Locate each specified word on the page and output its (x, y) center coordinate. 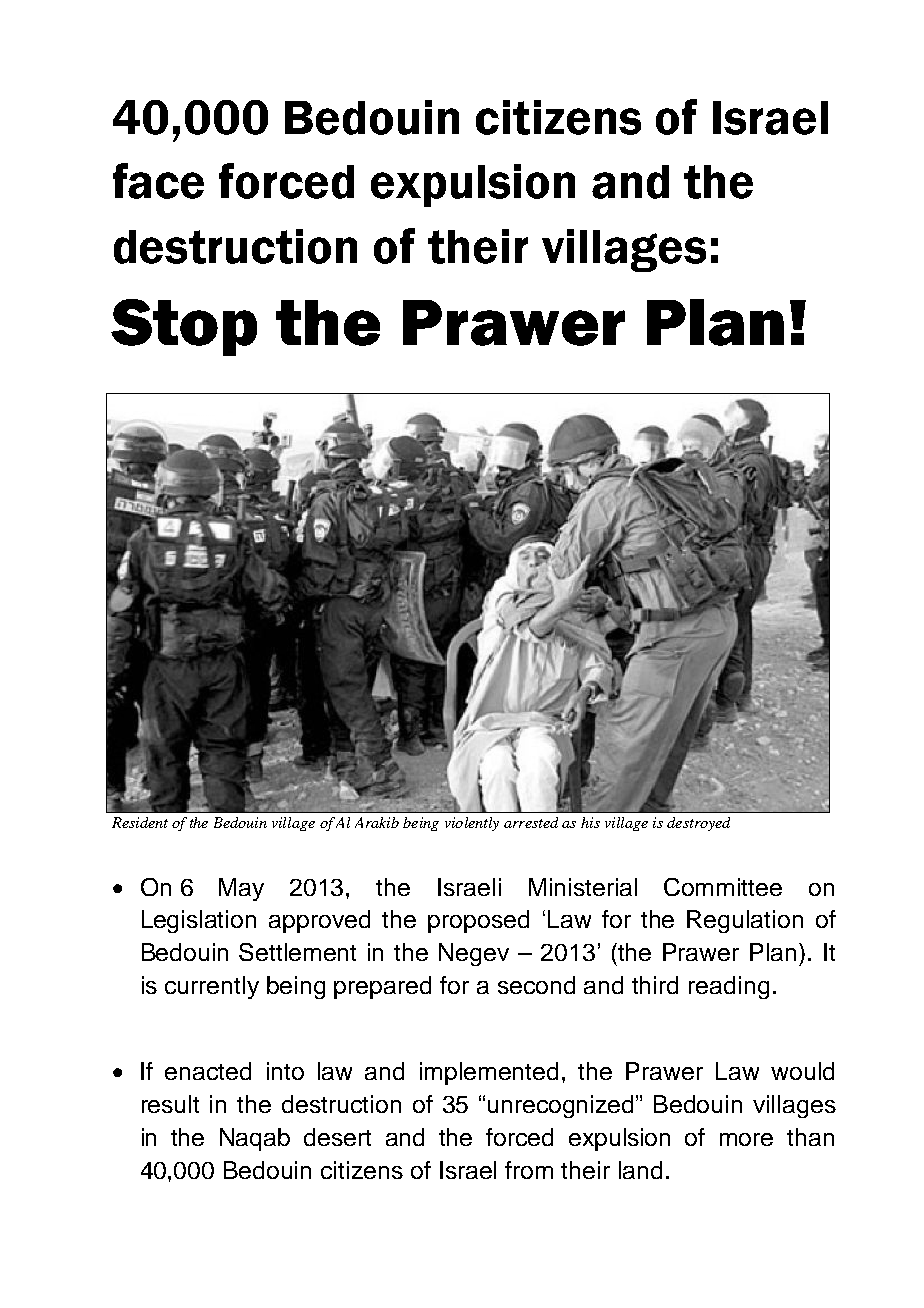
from (529, 1170)
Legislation (199, 921)
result (170, 1104)
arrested (531, 822)
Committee (723, 887)
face (158, 181)
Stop (184, 327)
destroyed (698, 824)
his (590, 822)
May (241, 889)
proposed (478, 921)
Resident (140, 822)
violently (472, 824)
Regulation (745, 921)
